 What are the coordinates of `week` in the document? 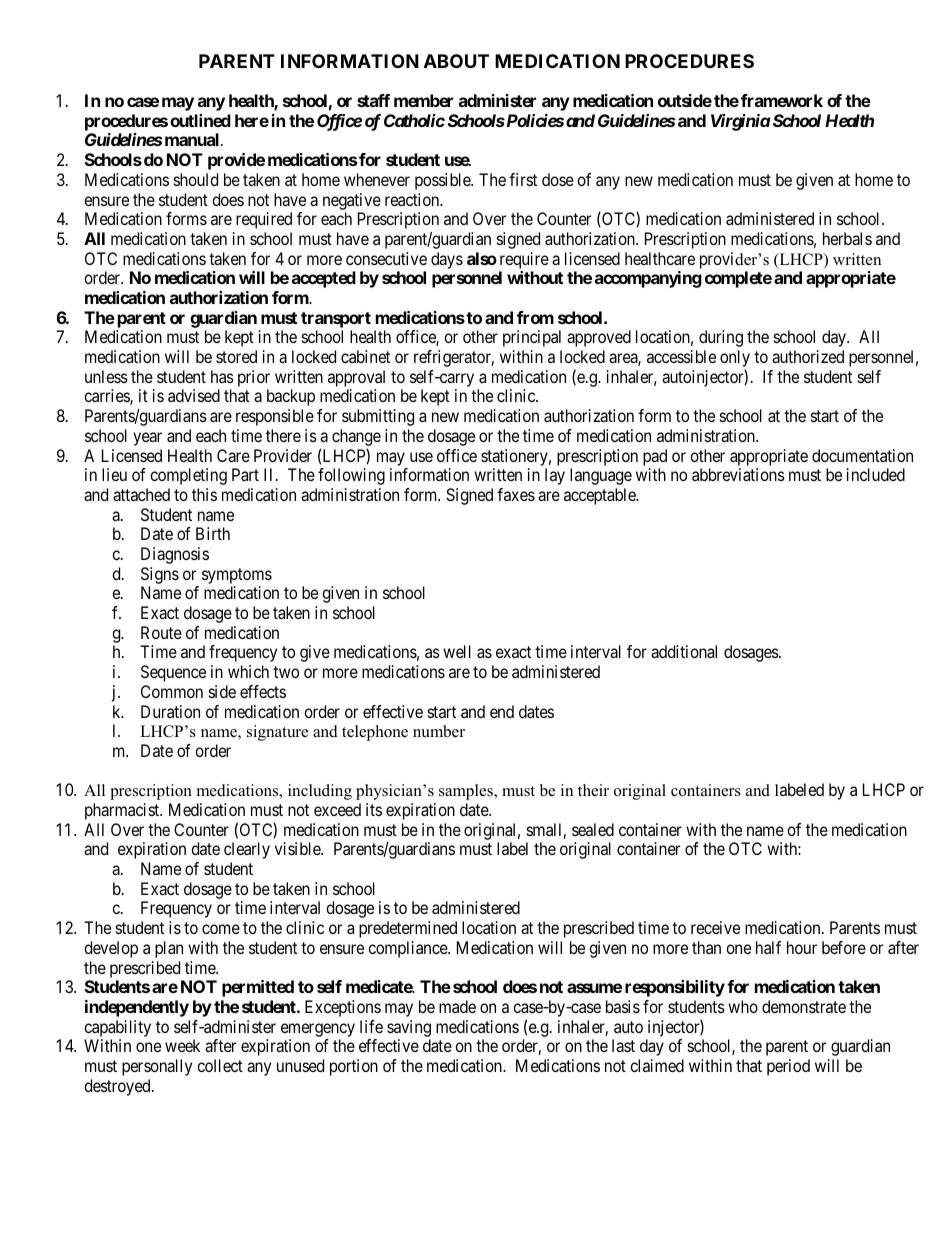 It's located at (182, 1045).
